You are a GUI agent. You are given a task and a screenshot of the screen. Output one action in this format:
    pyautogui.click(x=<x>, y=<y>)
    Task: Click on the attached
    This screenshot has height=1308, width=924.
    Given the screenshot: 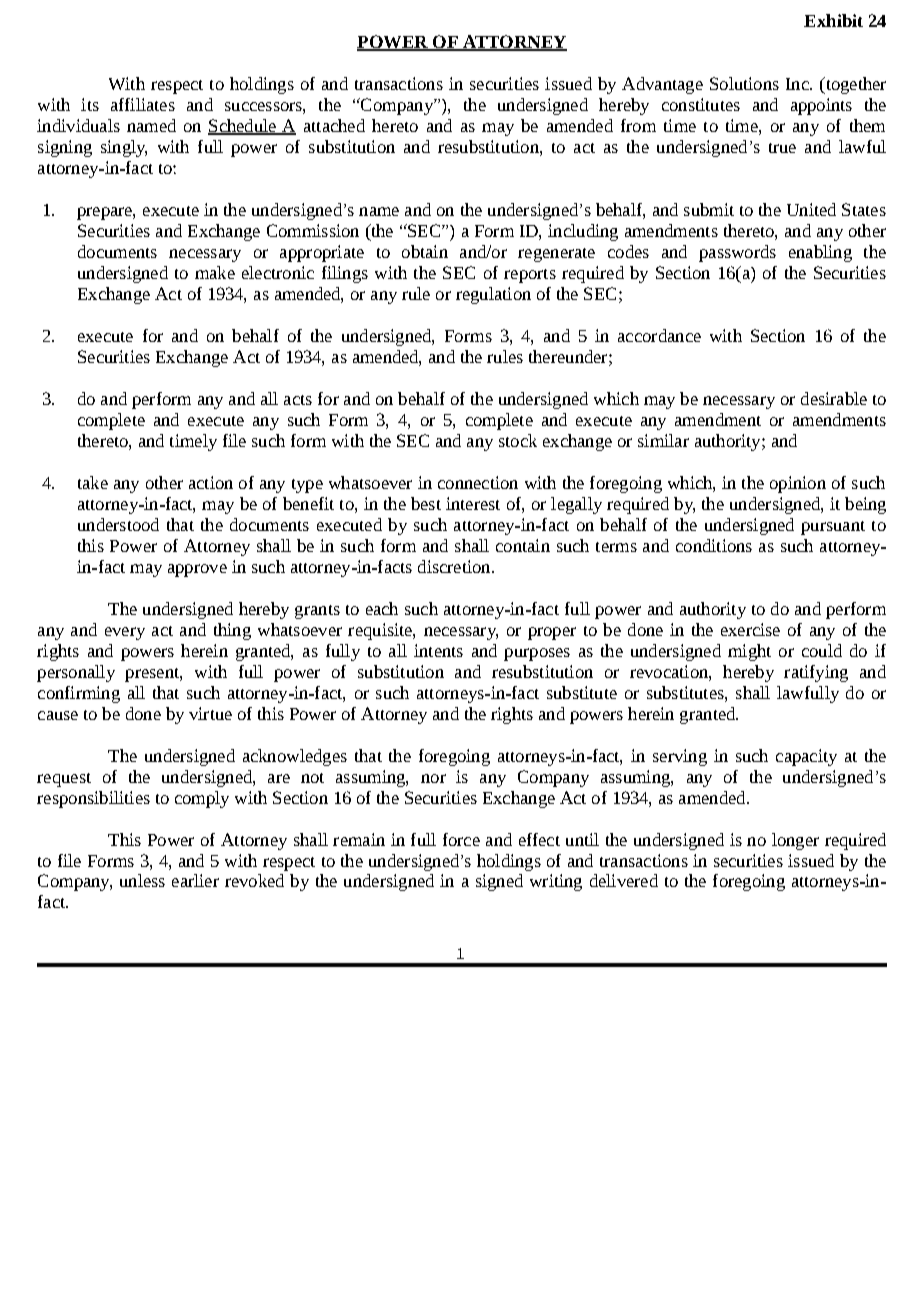 What is the action you would take?
    pyautogui.click(x=334, y=125)
